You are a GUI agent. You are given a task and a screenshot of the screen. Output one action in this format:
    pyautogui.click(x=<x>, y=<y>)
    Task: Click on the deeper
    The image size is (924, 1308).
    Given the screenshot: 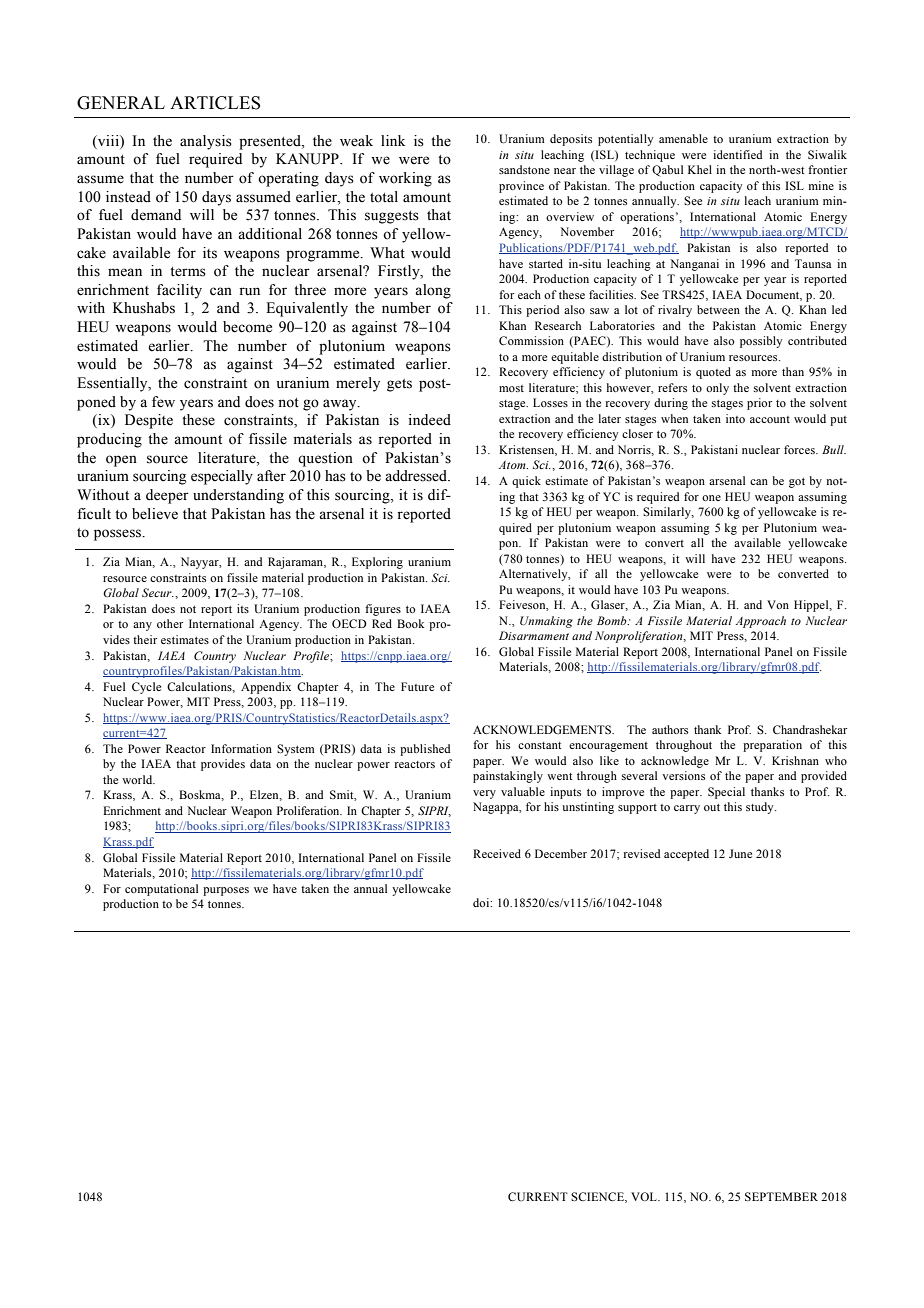 What is the action you would take?
    pyautogui.click(x=167, y=496)
